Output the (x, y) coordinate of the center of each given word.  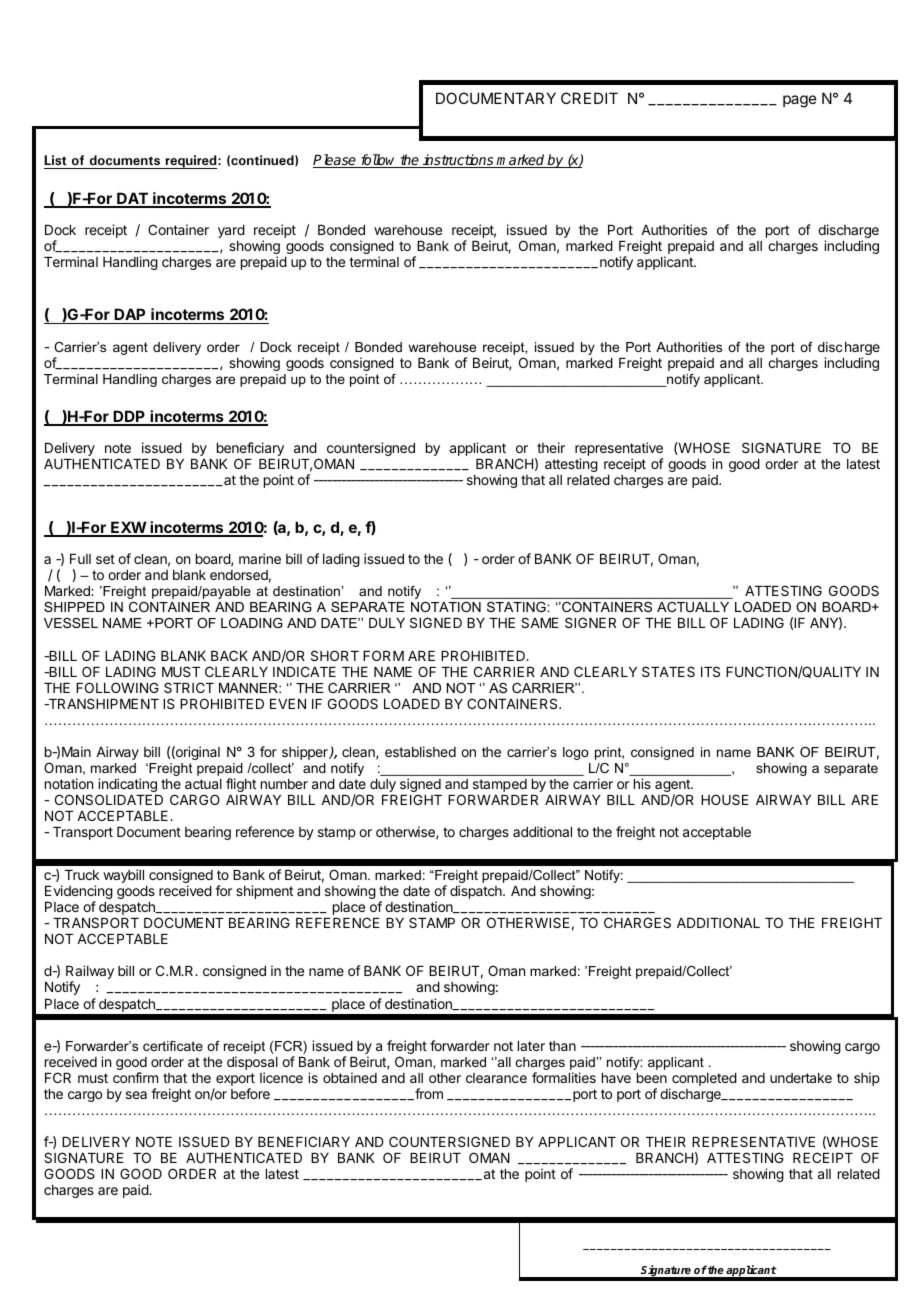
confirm (135, 1077)
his (642, 783)
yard (231, 231)
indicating (127, 786)
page (800, 101)
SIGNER (590, 622)
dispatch (477, 892)
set (105, 559)
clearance (496, 1078)
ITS (710, 671)
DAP (129, 314)
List (56, 162)
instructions (458, 161)
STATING (517, 607)
